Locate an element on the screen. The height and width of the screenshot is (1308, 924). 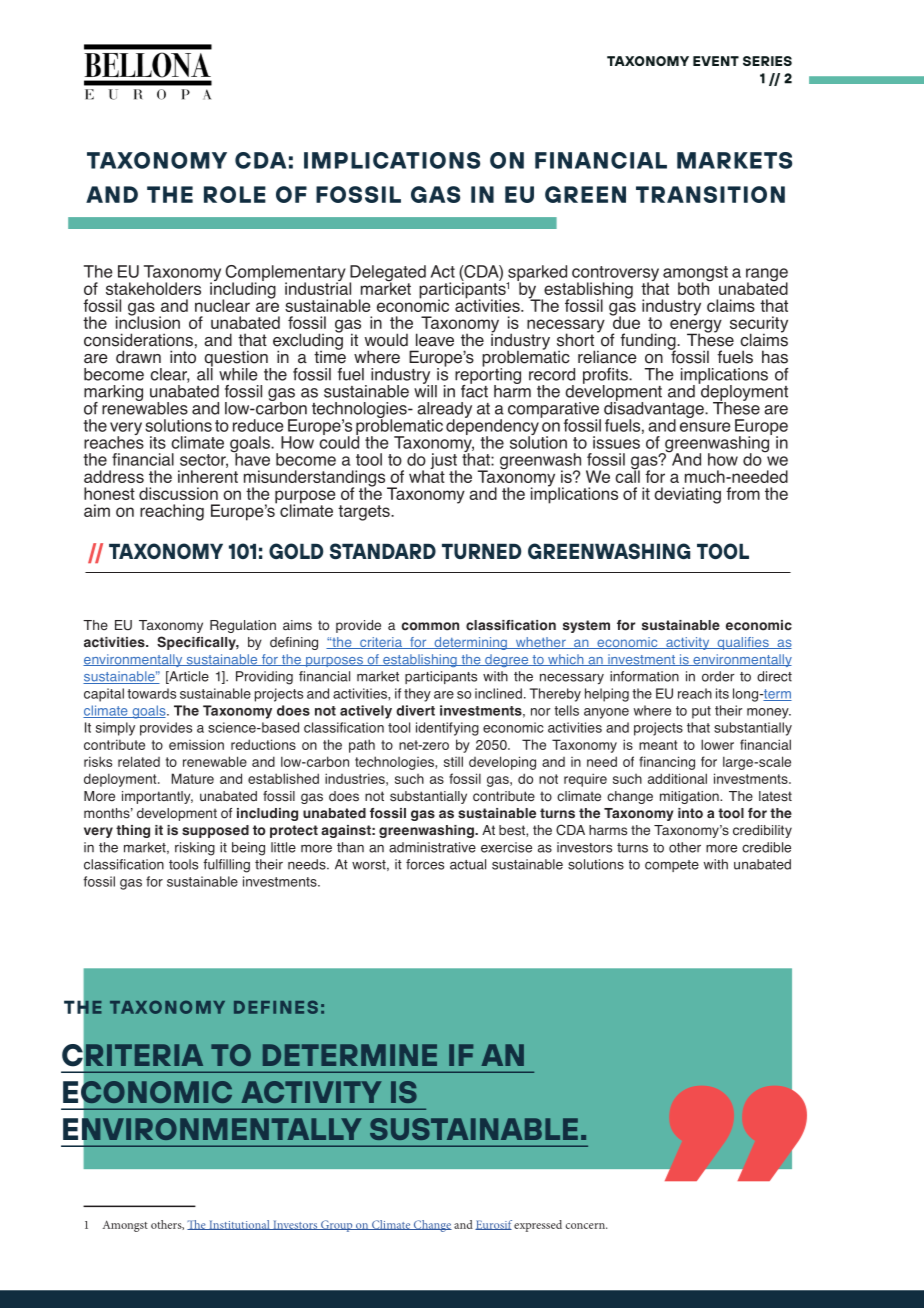
will is located at coordinates (425, 390).
